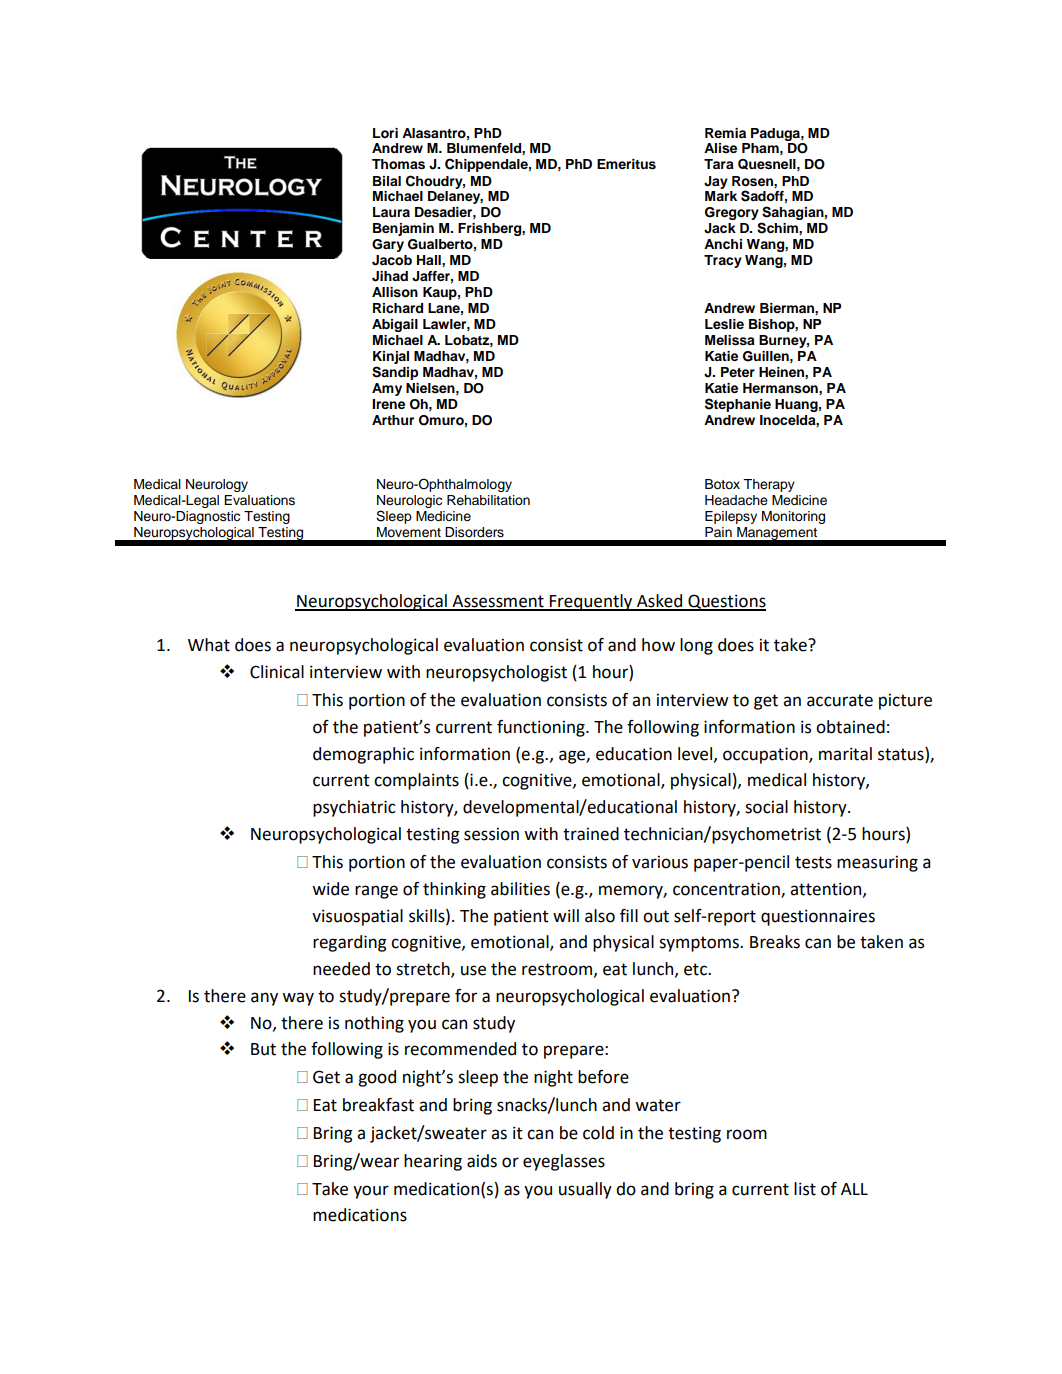 Image resolution: width=1062 pixels, height=1374 pixels. What do you see at coordinates (564, 1162) in the screenshot?
I see `eyeglasses` at bounding box center [564, 1162].
